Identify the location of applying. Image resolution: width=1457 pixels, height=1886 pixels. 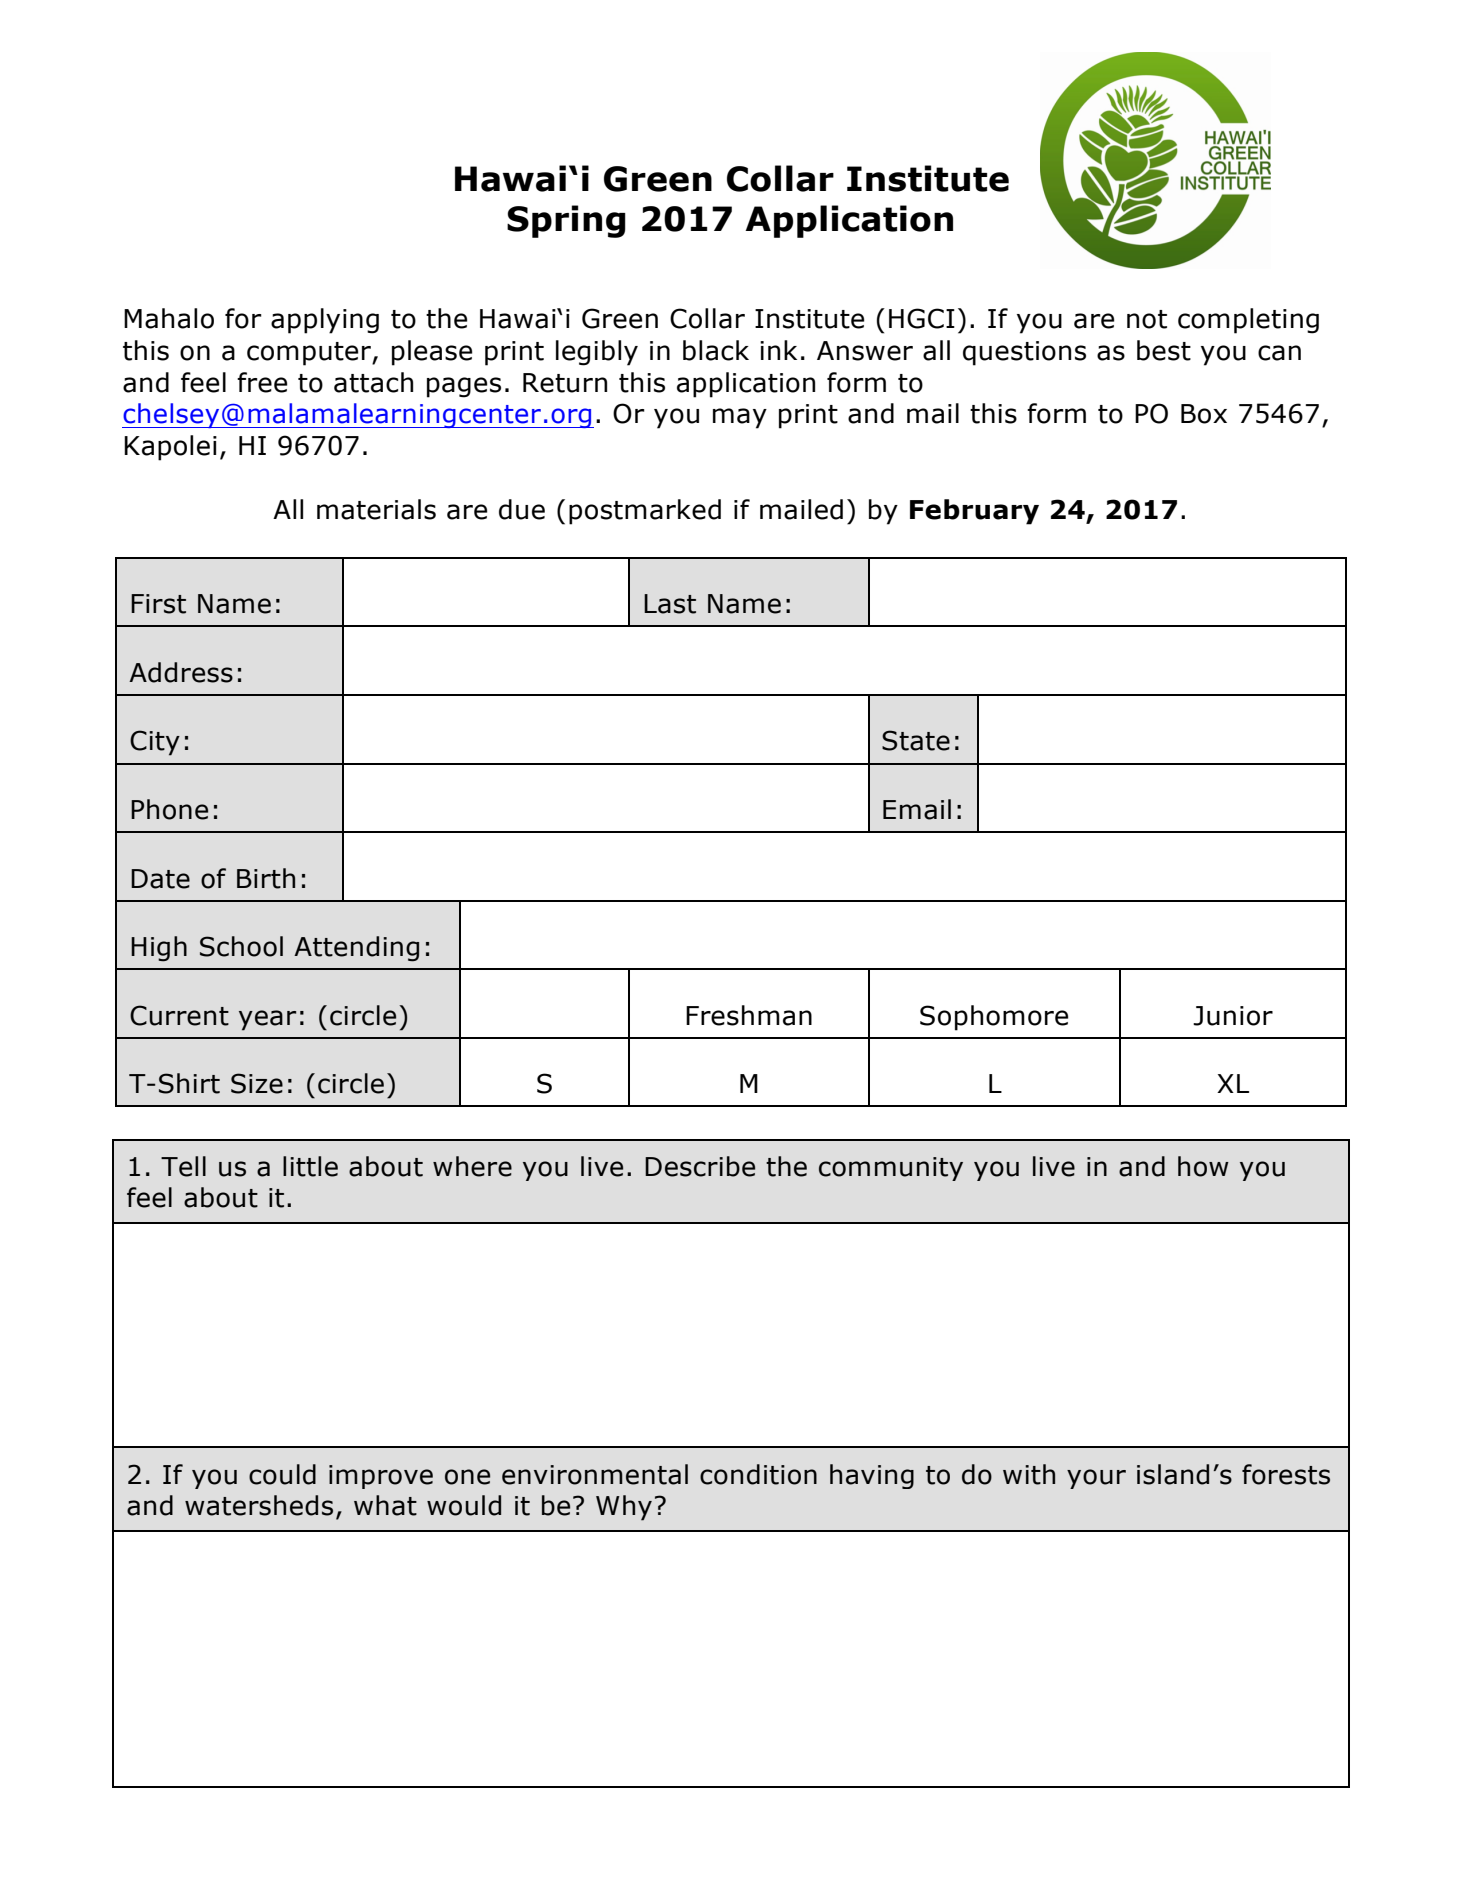
(325, 321).
